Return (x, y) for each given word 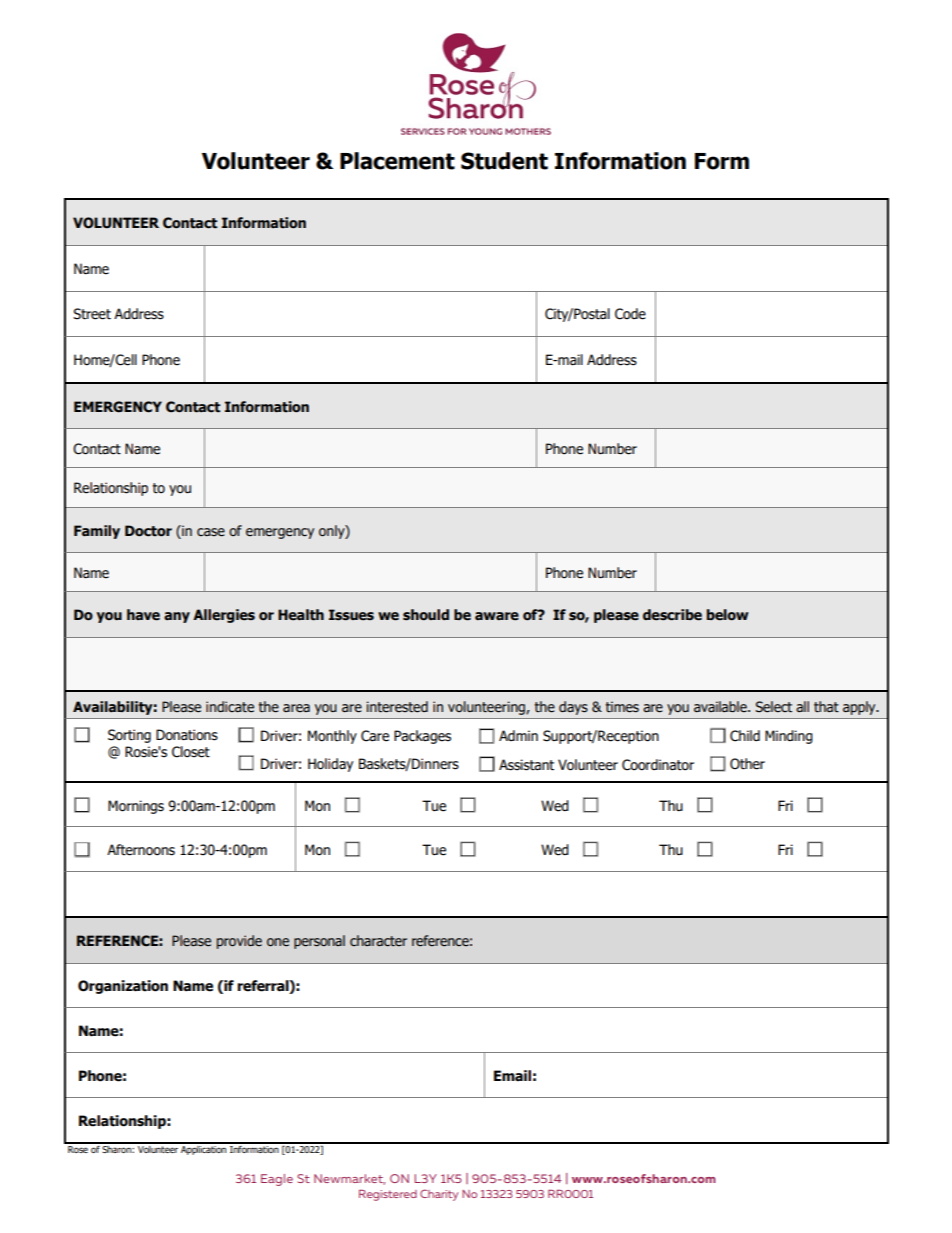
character (378, 941)
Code (630, 314)
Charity (439, 1195)
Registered (388, 1195)
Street (92, 314)
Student (504, 161)
